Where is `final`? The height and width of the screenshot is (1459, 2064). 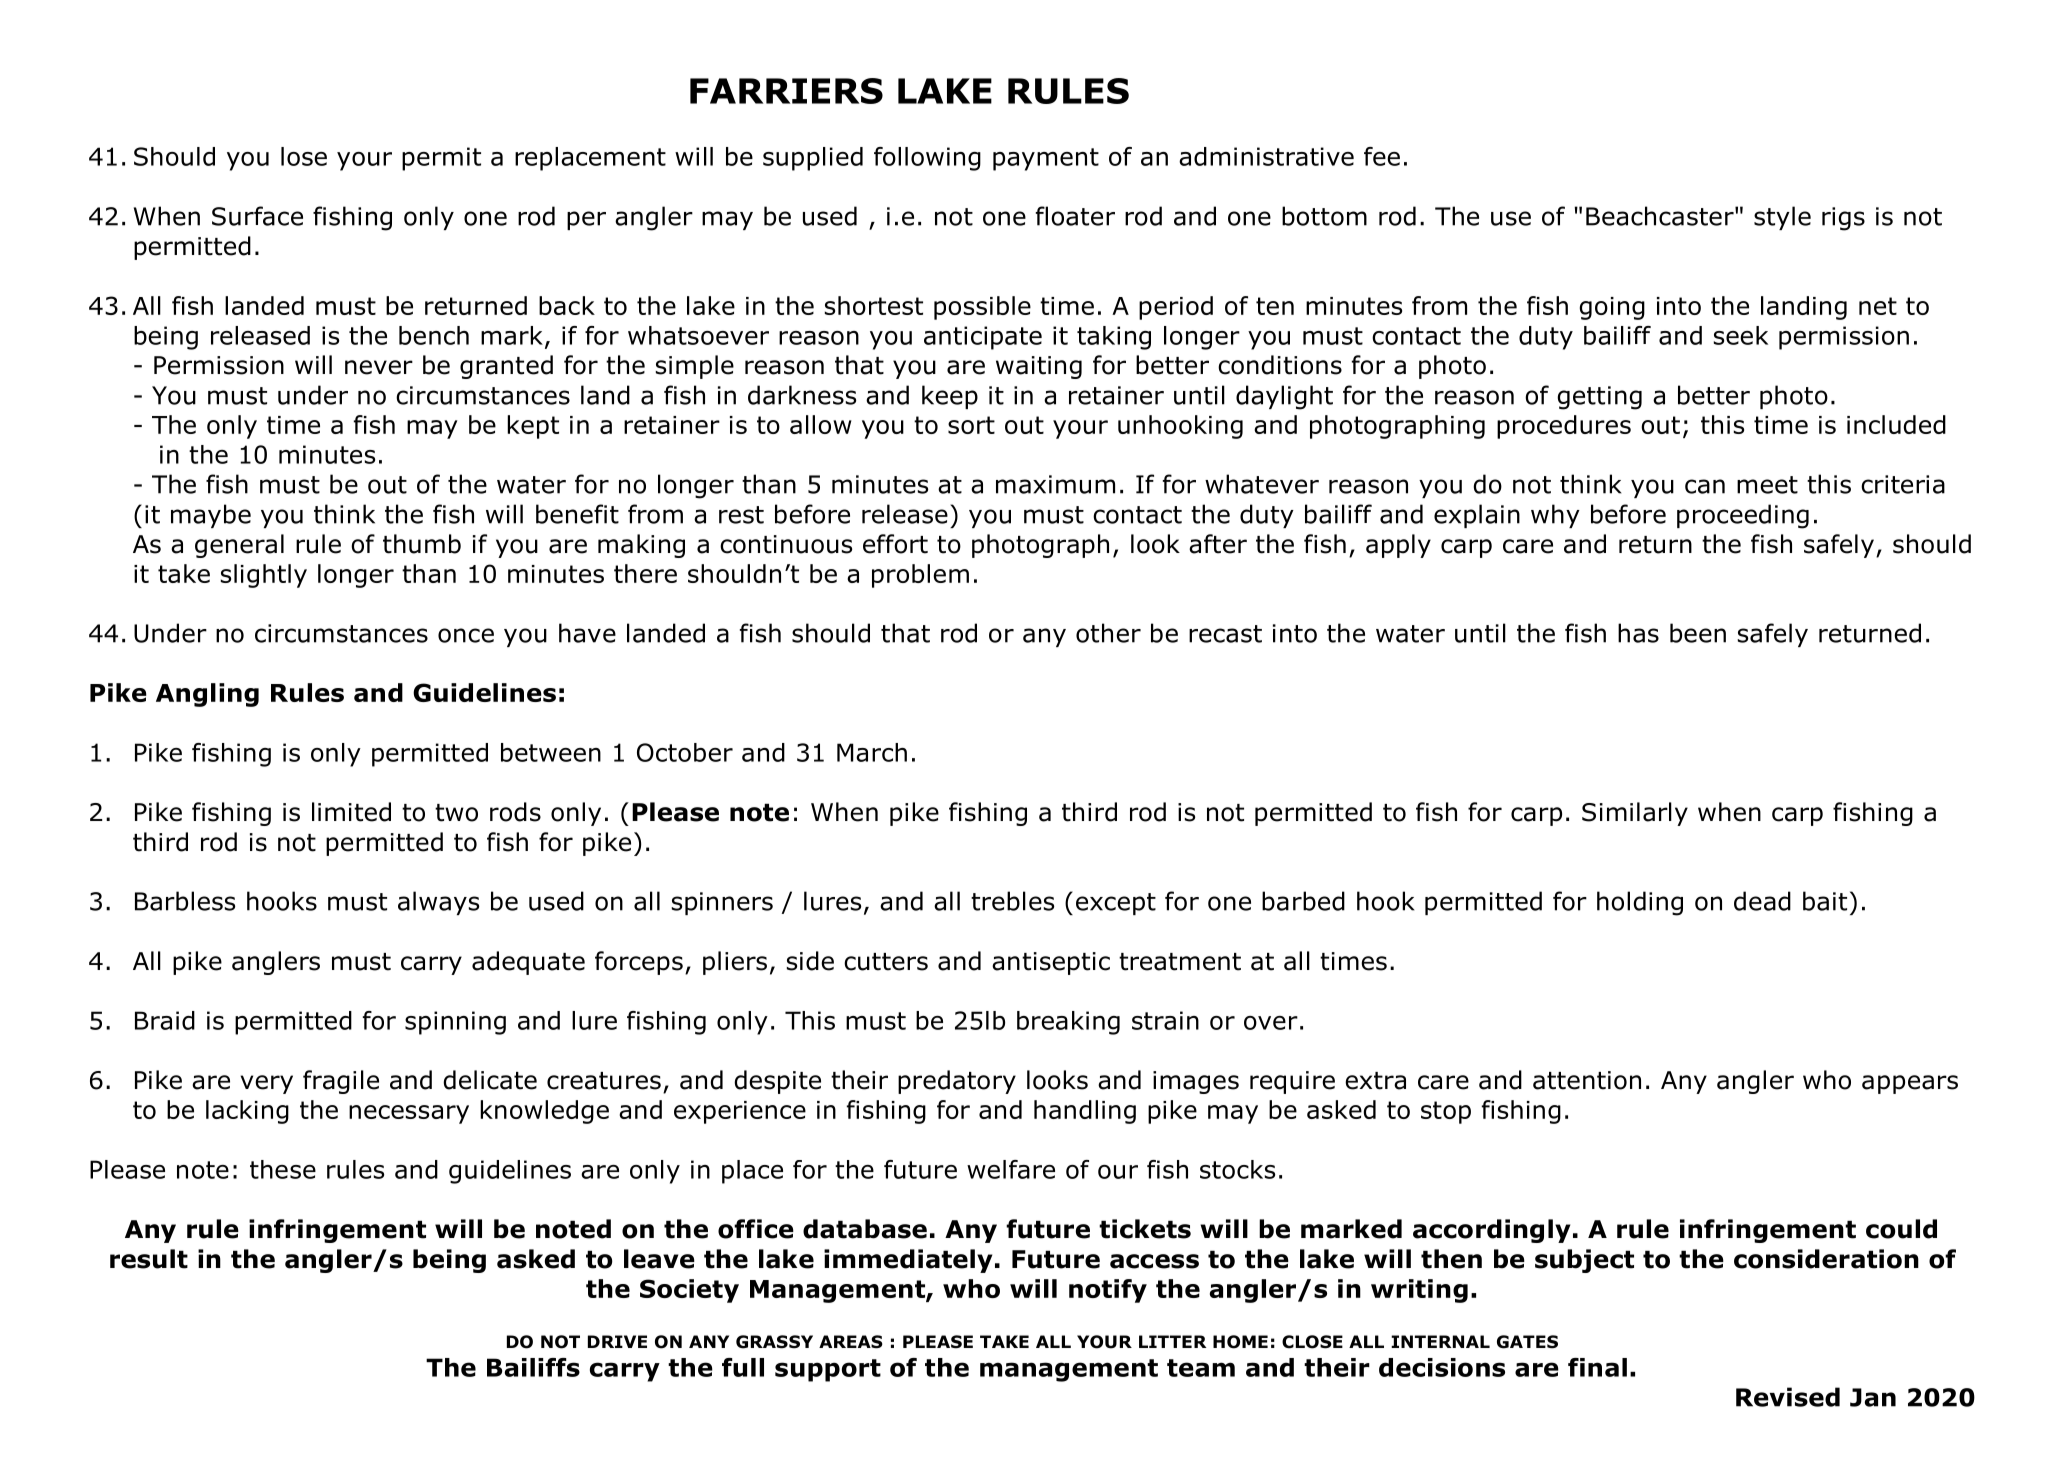
final is located at coordinates (1597, 1367).
